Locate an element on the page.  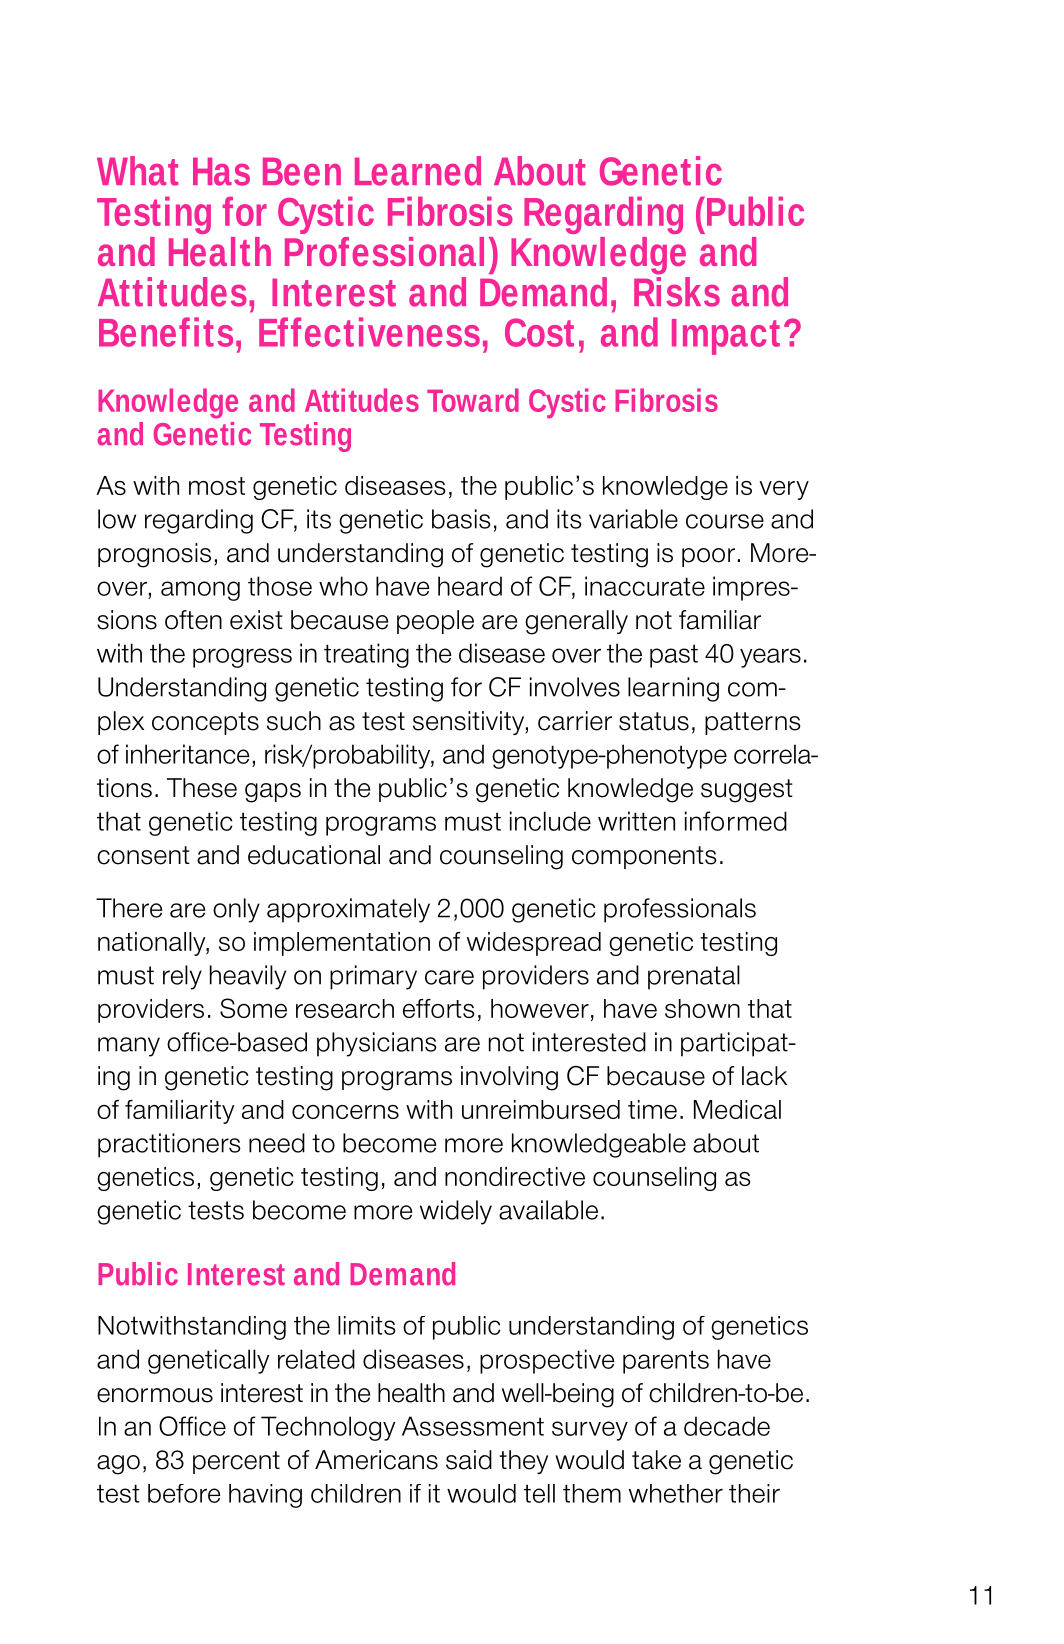
consent is located at coordinates (143, 855).
